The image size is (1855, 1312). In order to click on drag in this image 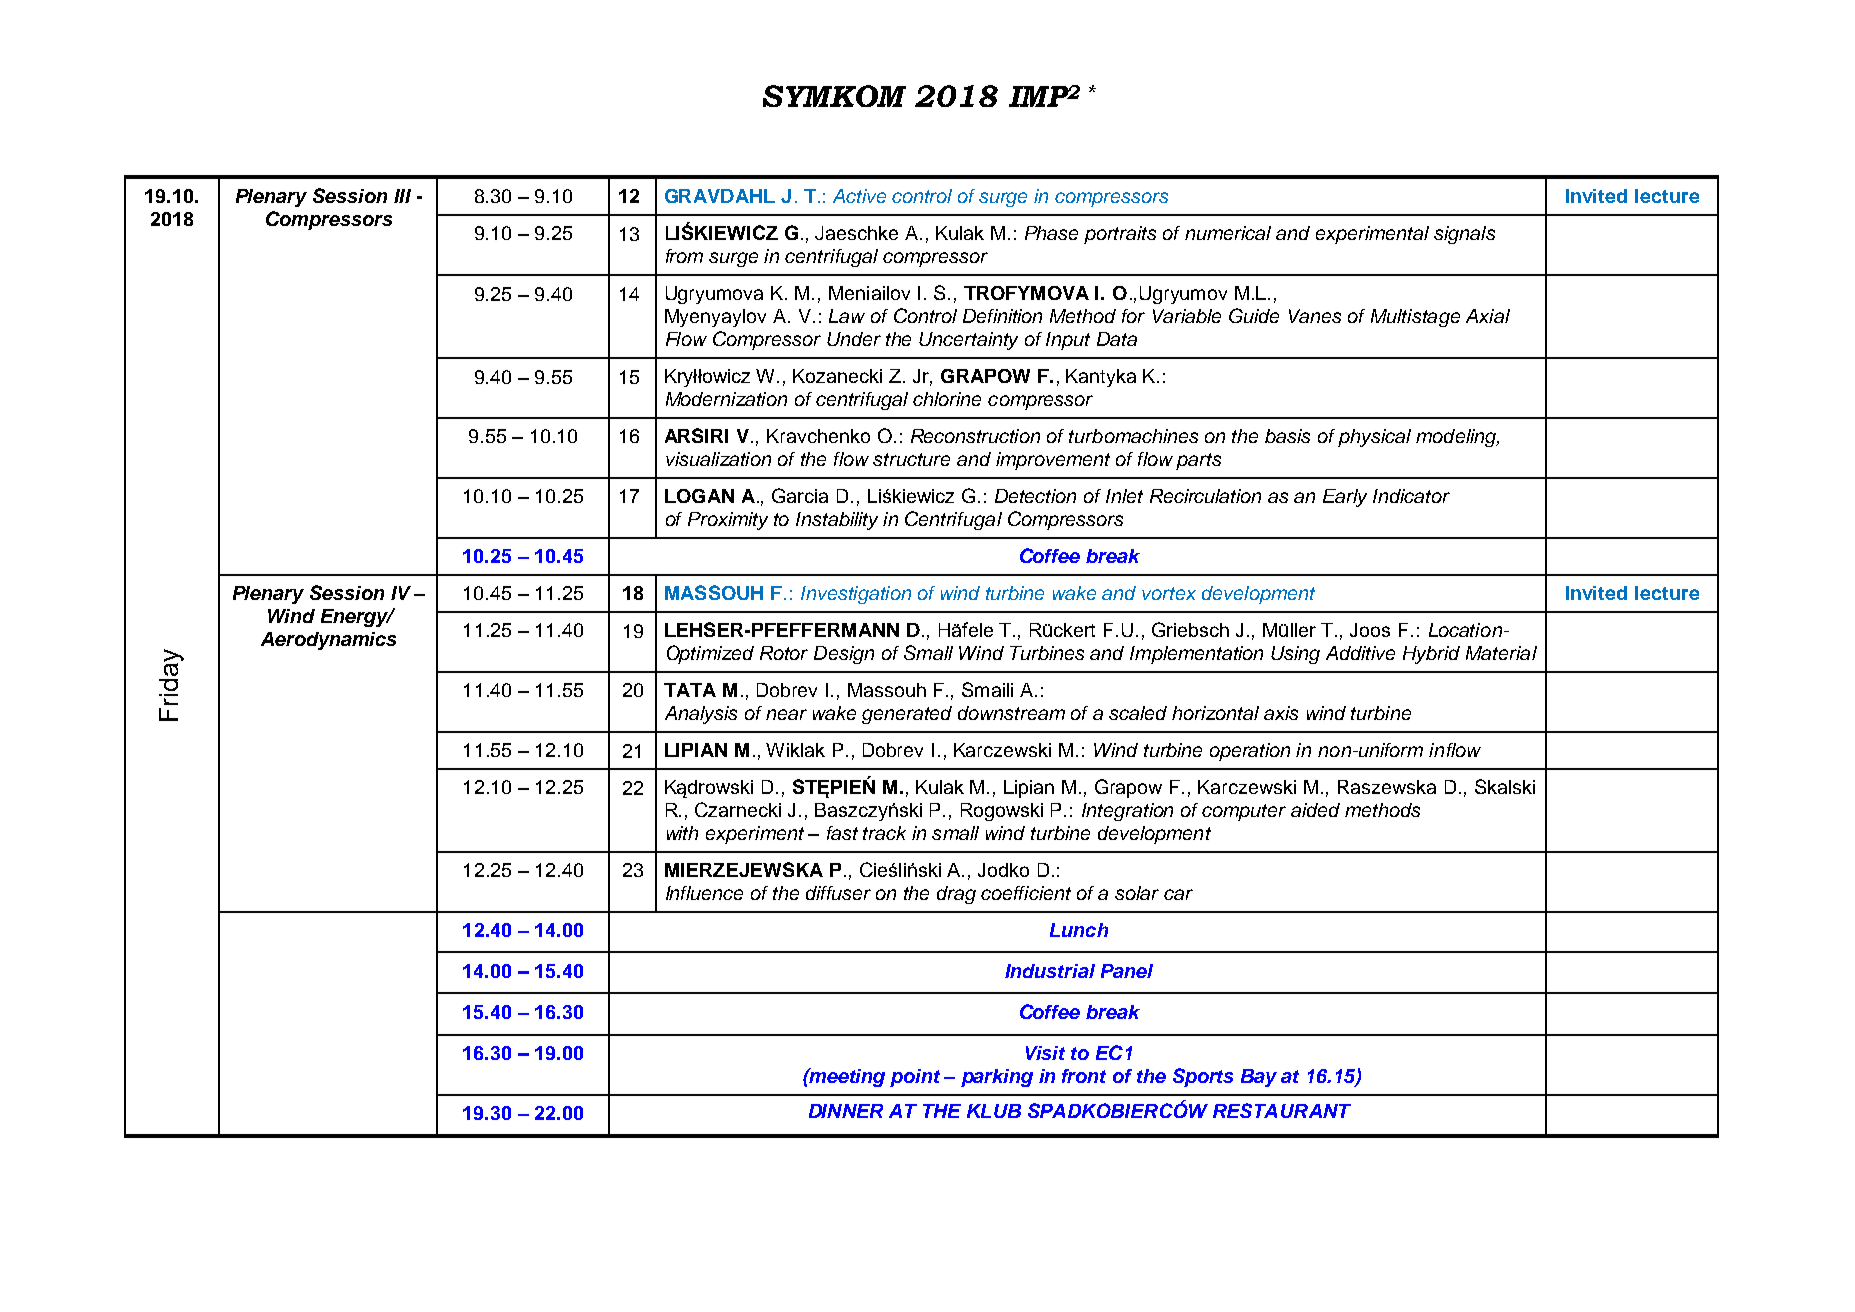, I will do `click(956, 895)`.
